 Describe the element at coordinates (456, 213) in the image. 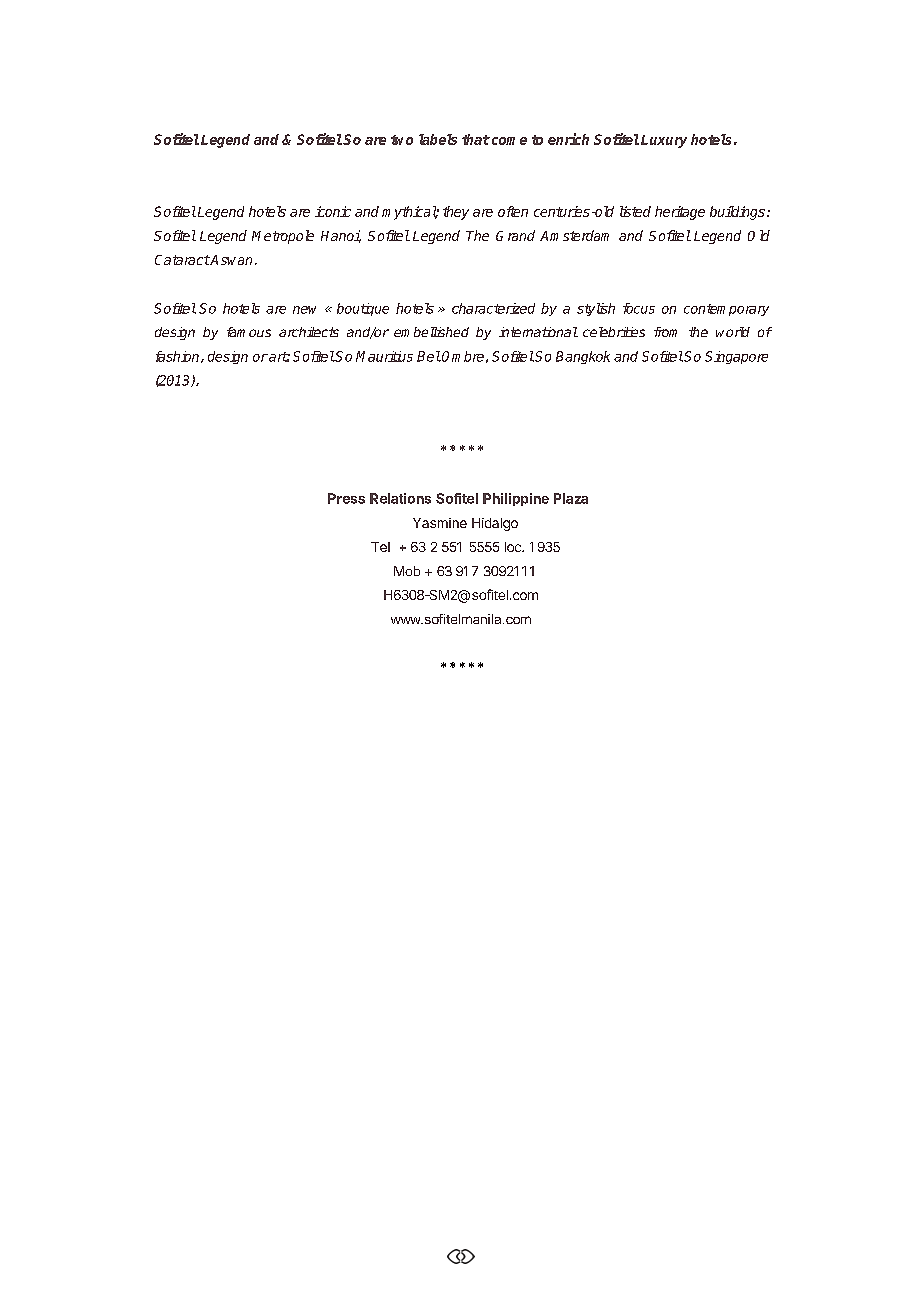

I see `they` at that location.
